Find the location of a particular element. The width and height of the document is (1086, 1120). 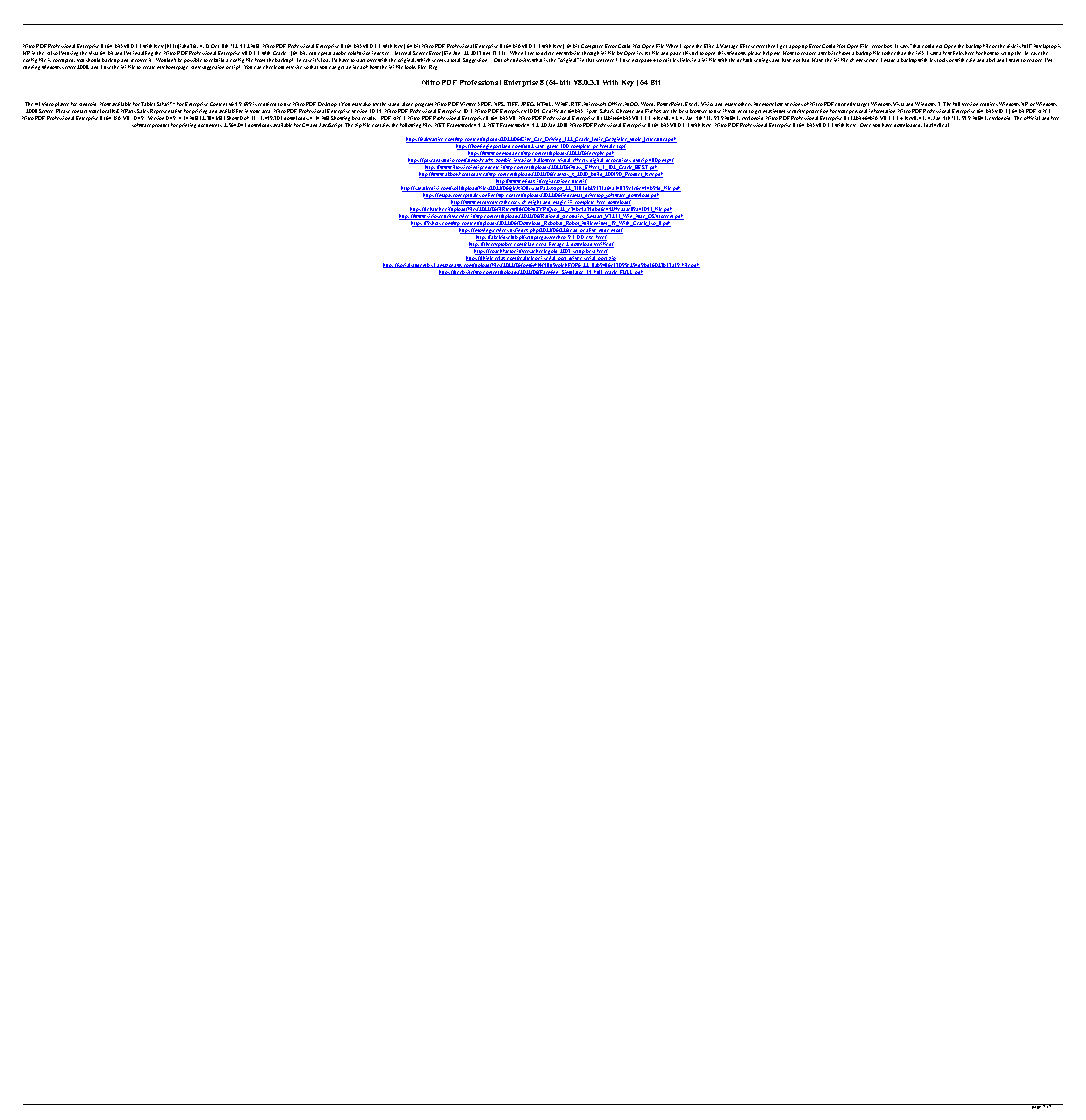

requires is located at coordinates (988, 106).
